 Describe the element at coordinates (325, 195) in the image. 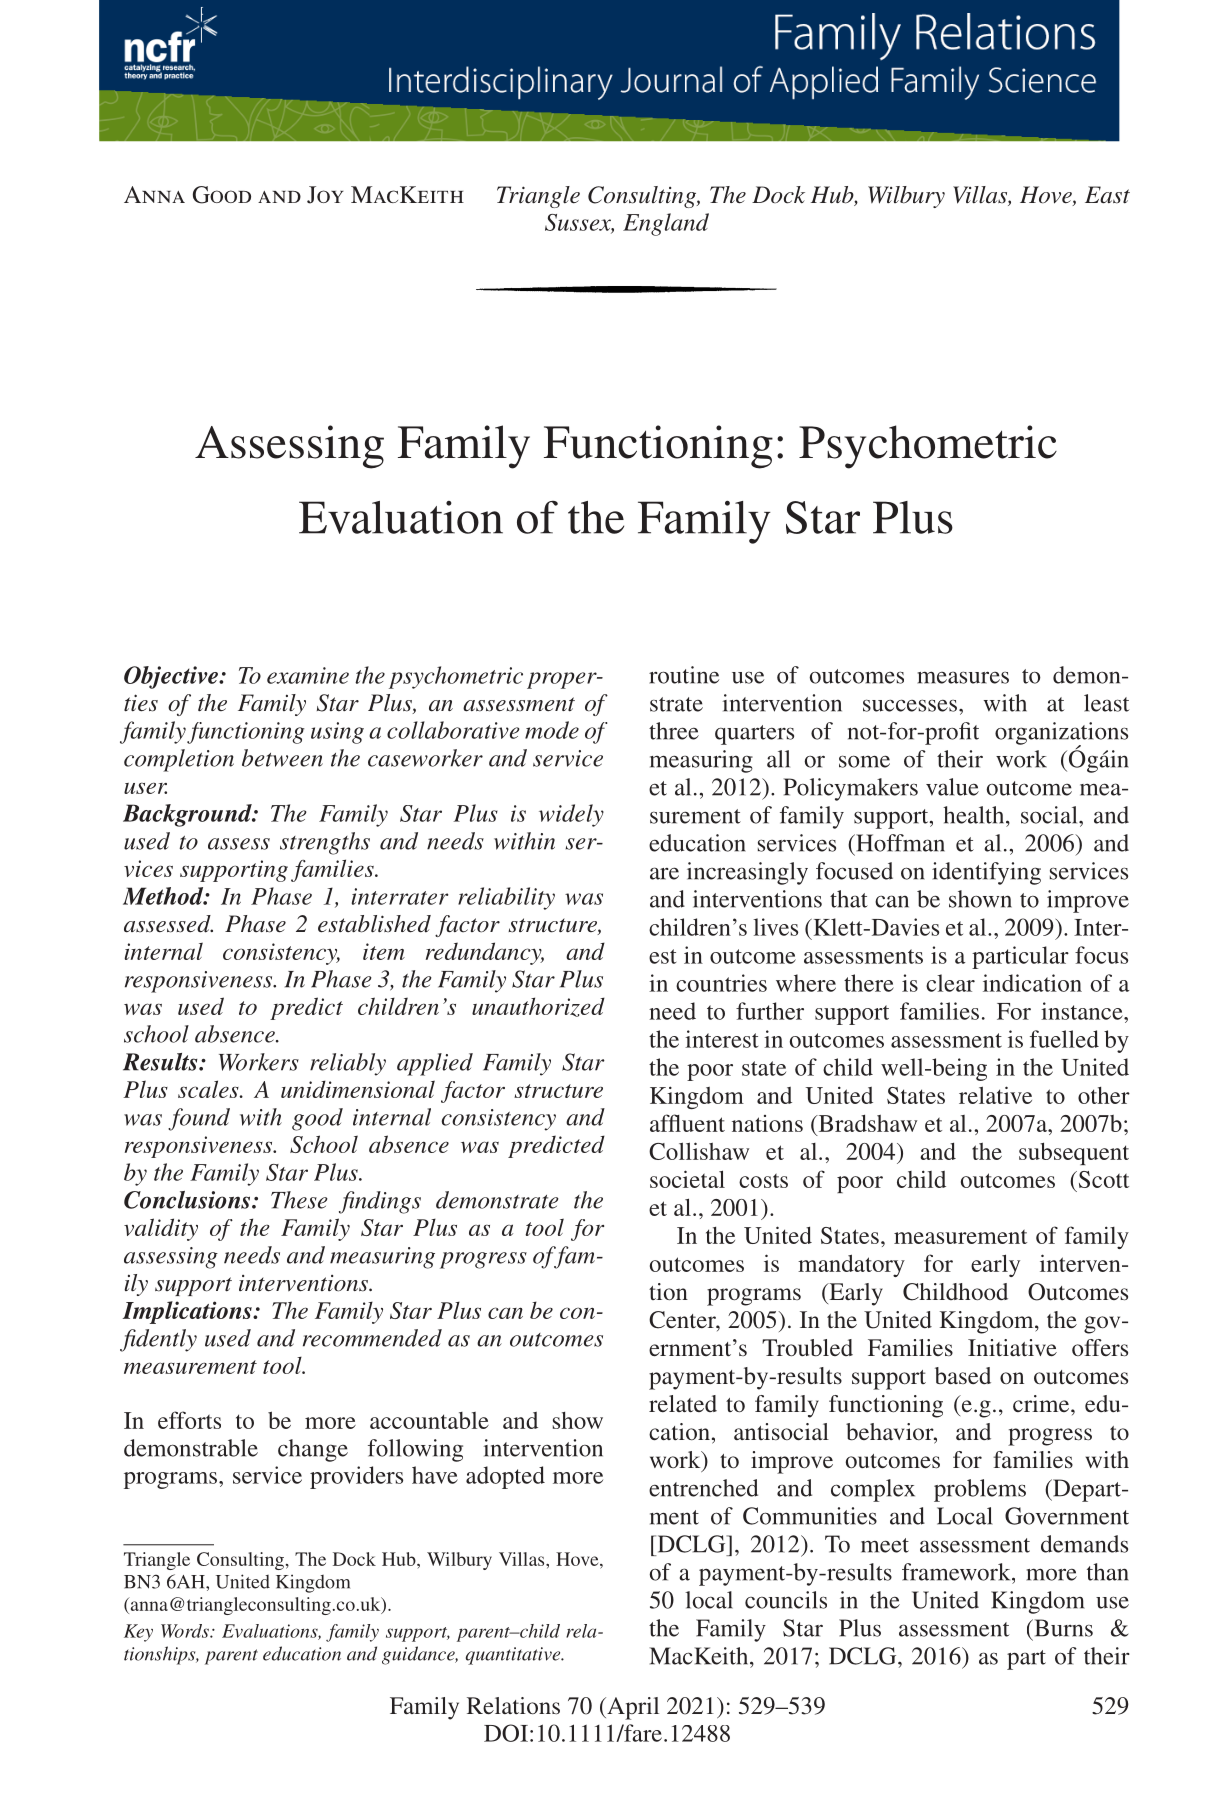

I see `Joy` at that location.
